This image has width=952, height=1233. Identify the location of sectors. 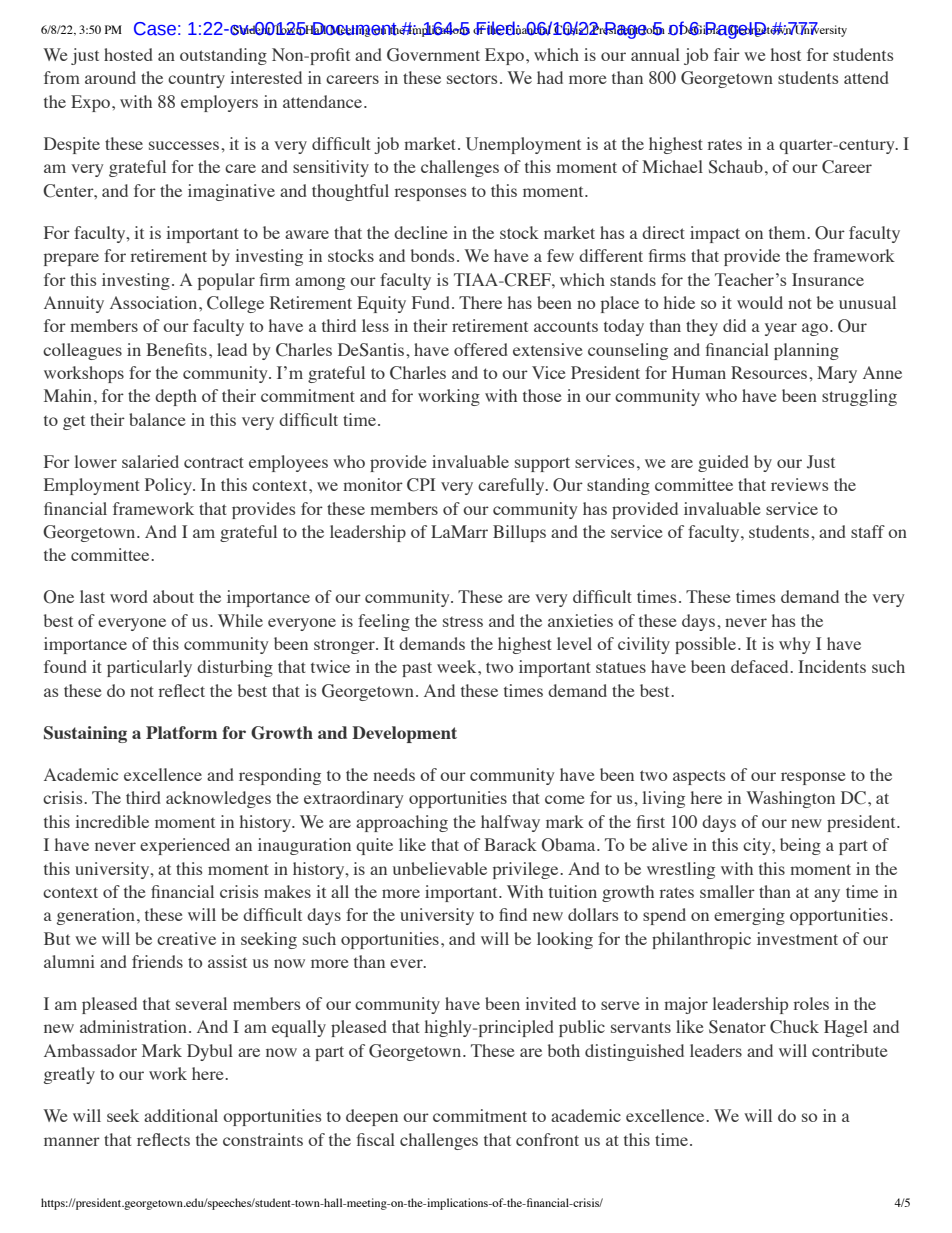
(472, 78).
